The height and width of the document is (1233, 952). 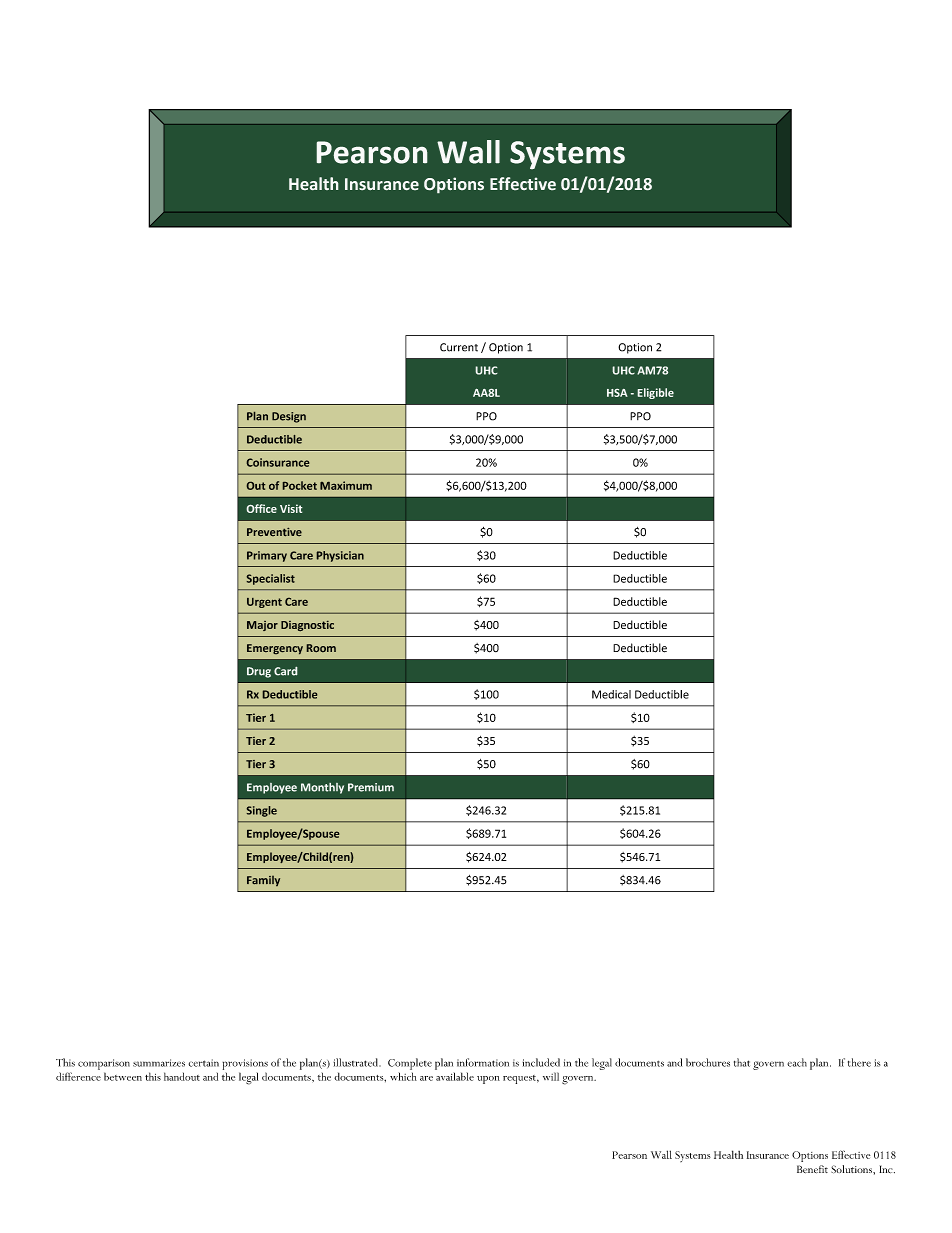 What do you see at coordinates (182, 1076) in the document?
I see `handout` at bounding box center [182, 1076].
